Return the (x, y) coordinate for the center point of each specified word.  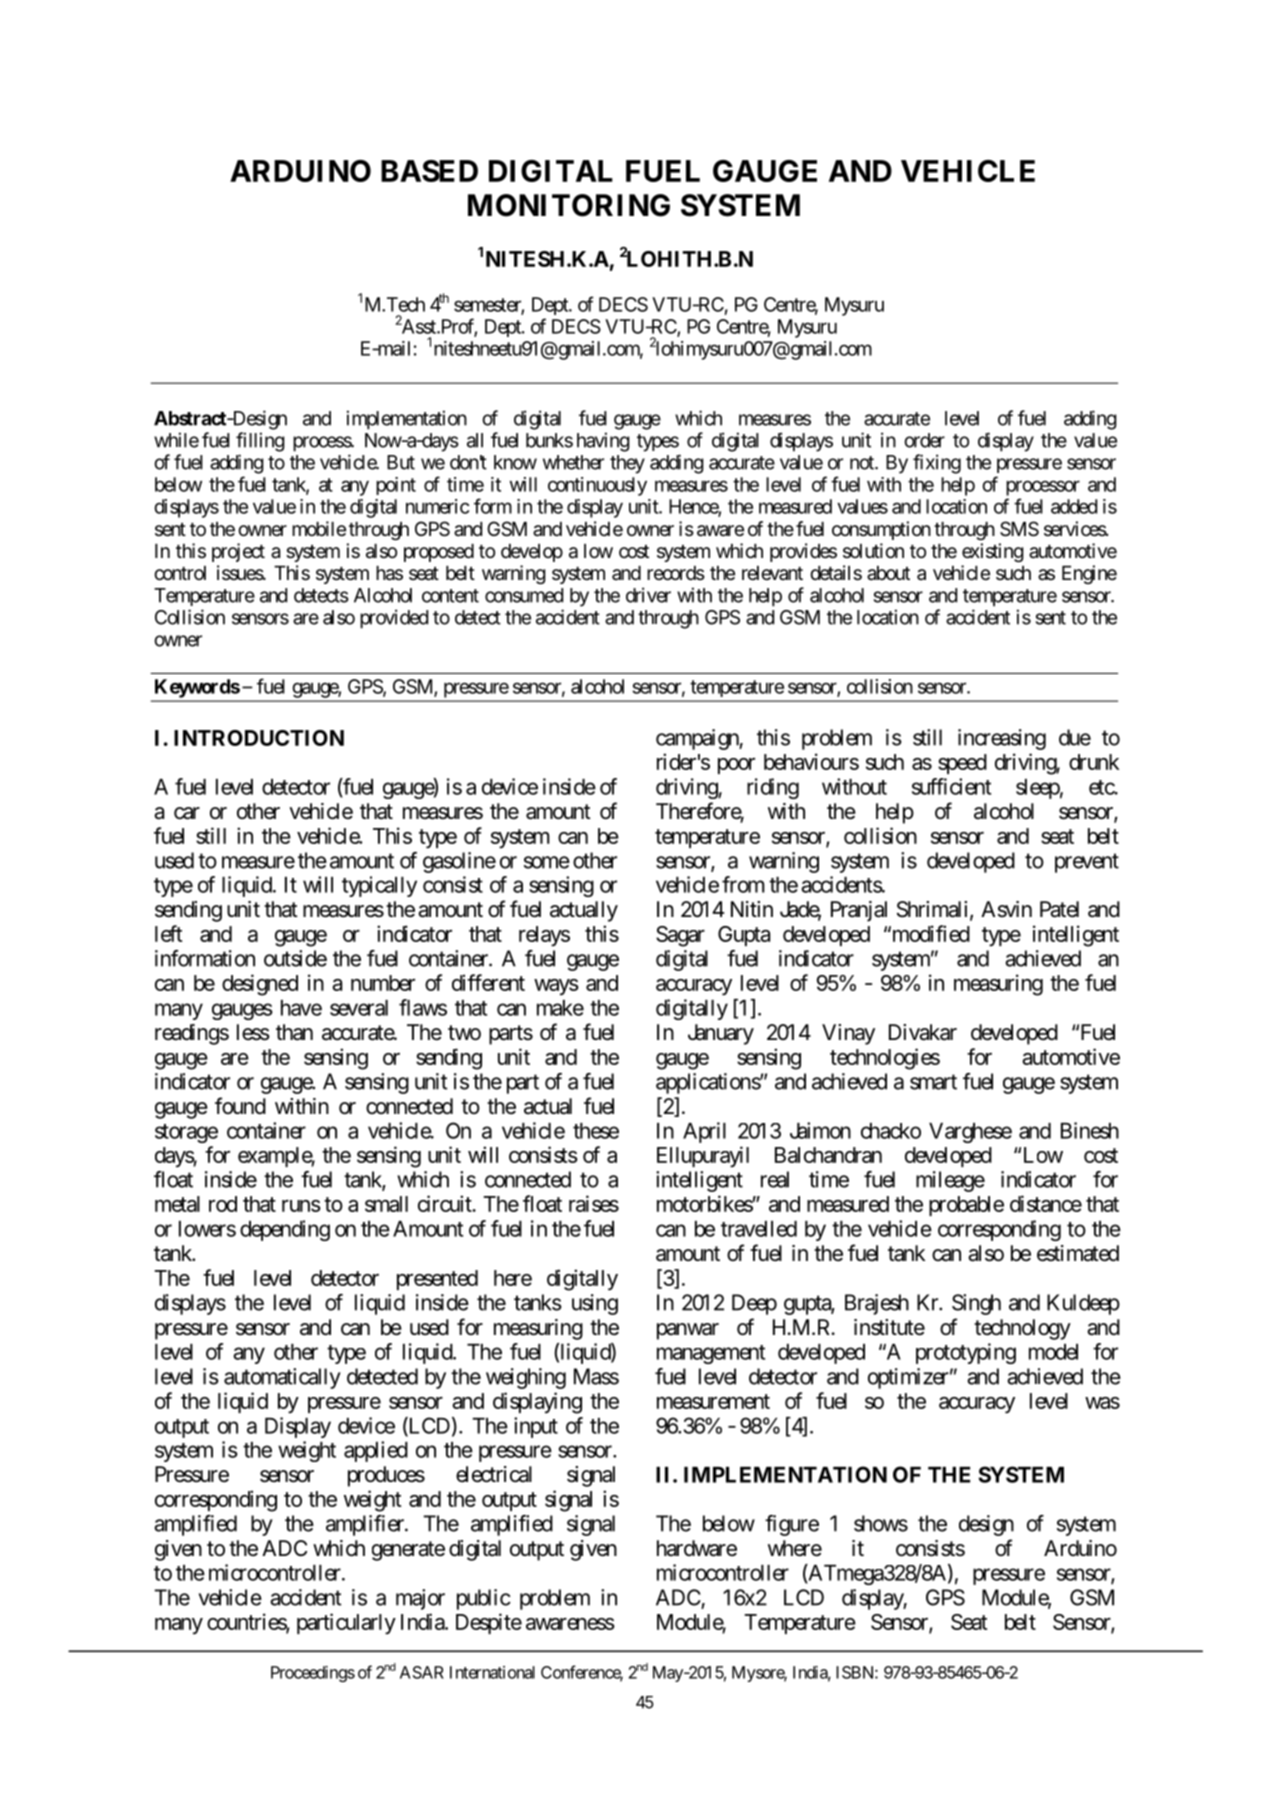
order (925, 440)
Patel (1059, 909)
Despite (489, 1623)
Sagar (680, 936)
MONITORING (569, 205)
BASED (429, 171)
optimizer (908, 1378)
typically (379, 886)
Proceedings (313, 1674)
